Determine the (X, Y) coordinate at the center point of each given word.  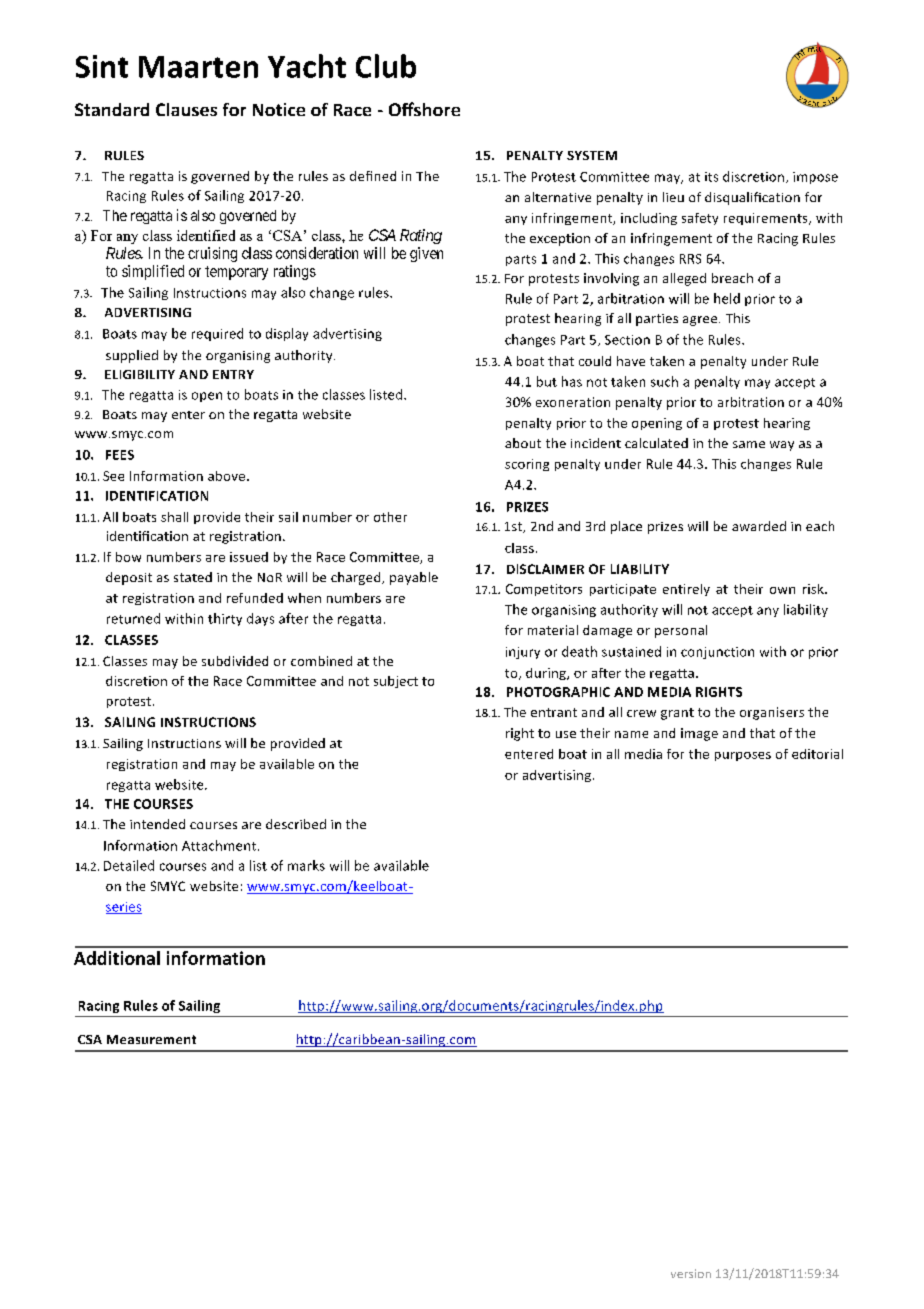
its (711, 177)
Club (386, 66)
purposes (743, 756)
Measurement (151, 1039)
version (691, 1273)
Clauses (186, 109)
